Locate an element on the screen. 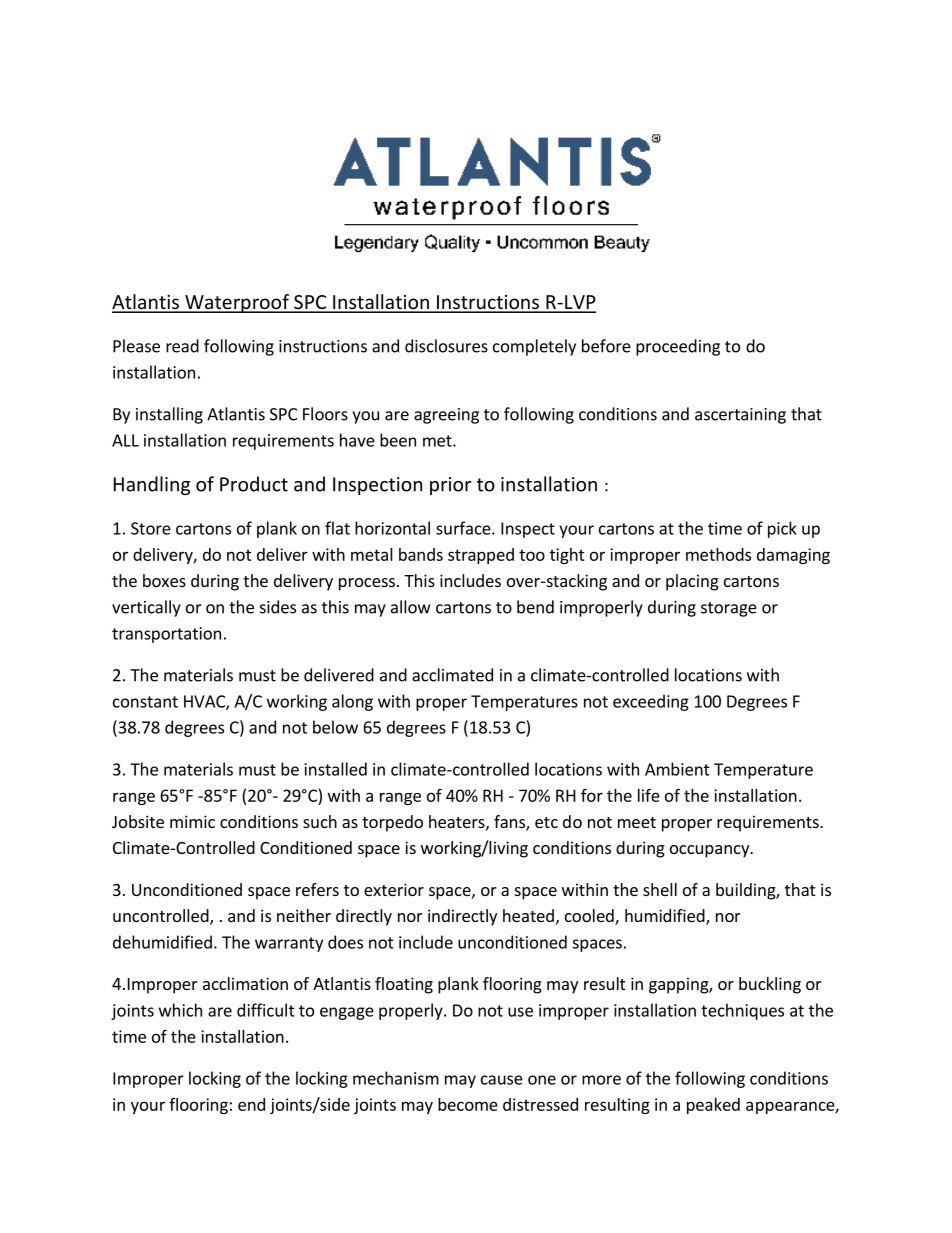 The image size is (952, 1233). which is located at coordinates (180, 1010).
